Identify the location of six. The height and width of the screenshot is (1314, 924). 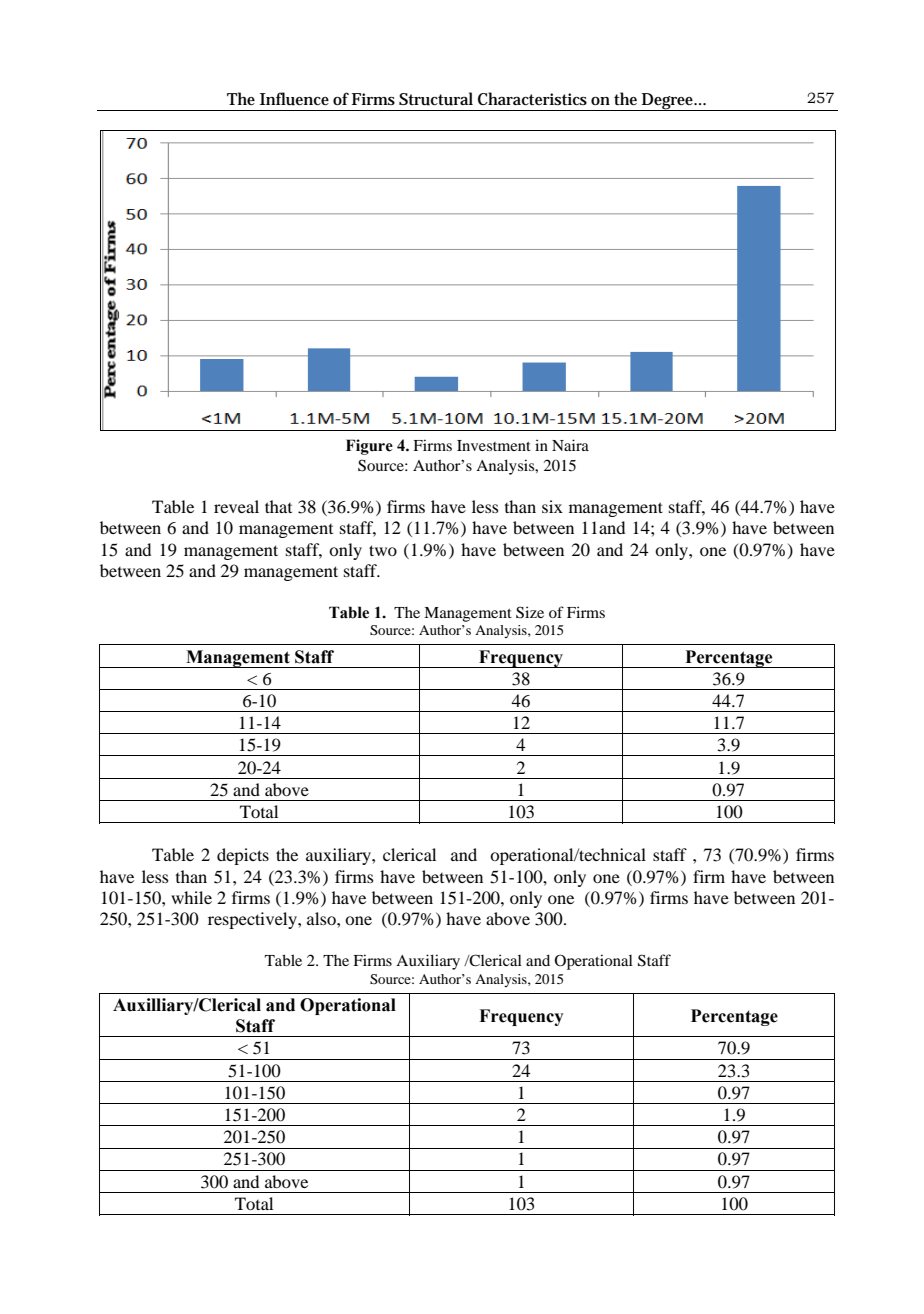
(552, 506).
